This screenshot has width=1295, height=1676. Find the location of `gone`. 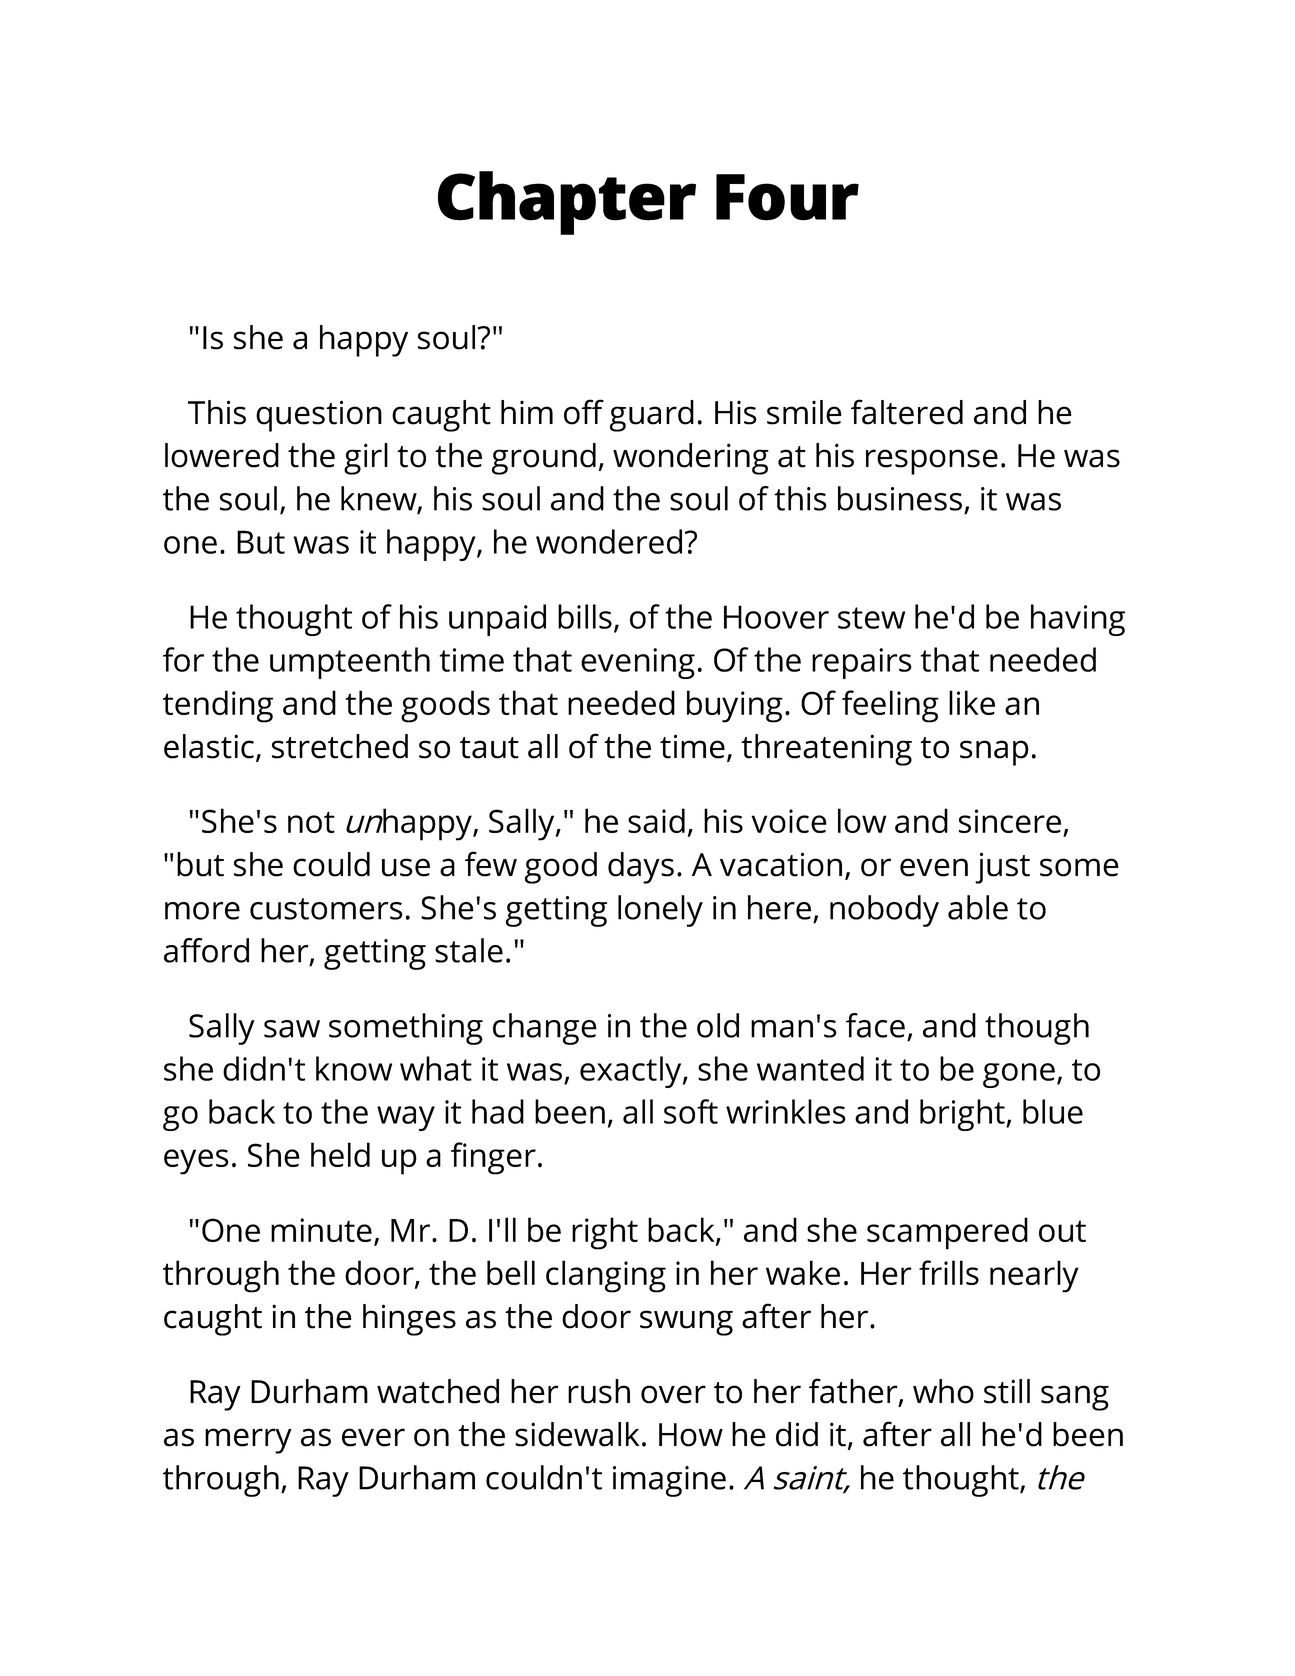

gone is located at coordinates (1019, 1075).
